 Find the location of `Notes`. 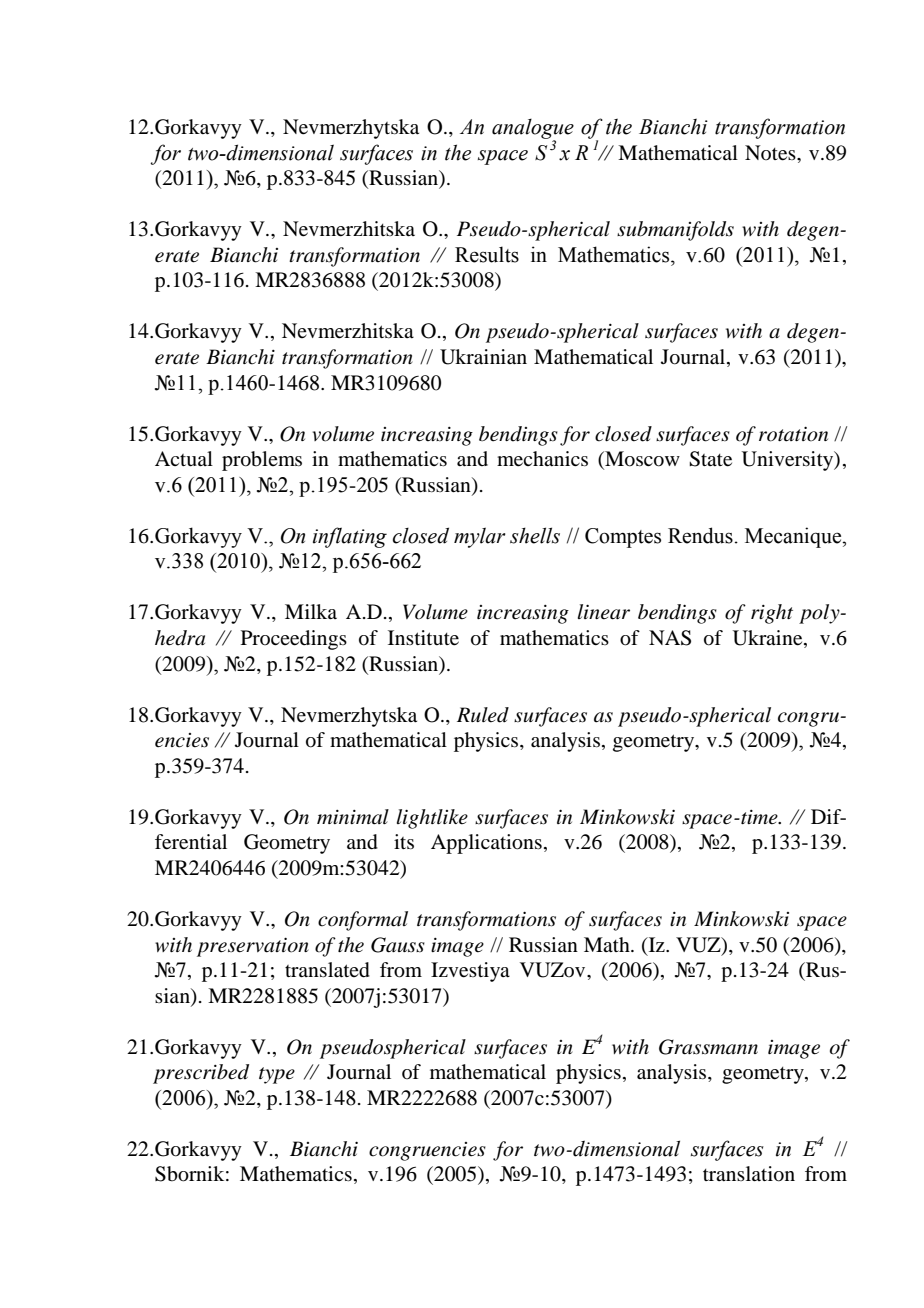

Notes is located at coordinates (771, 153).
